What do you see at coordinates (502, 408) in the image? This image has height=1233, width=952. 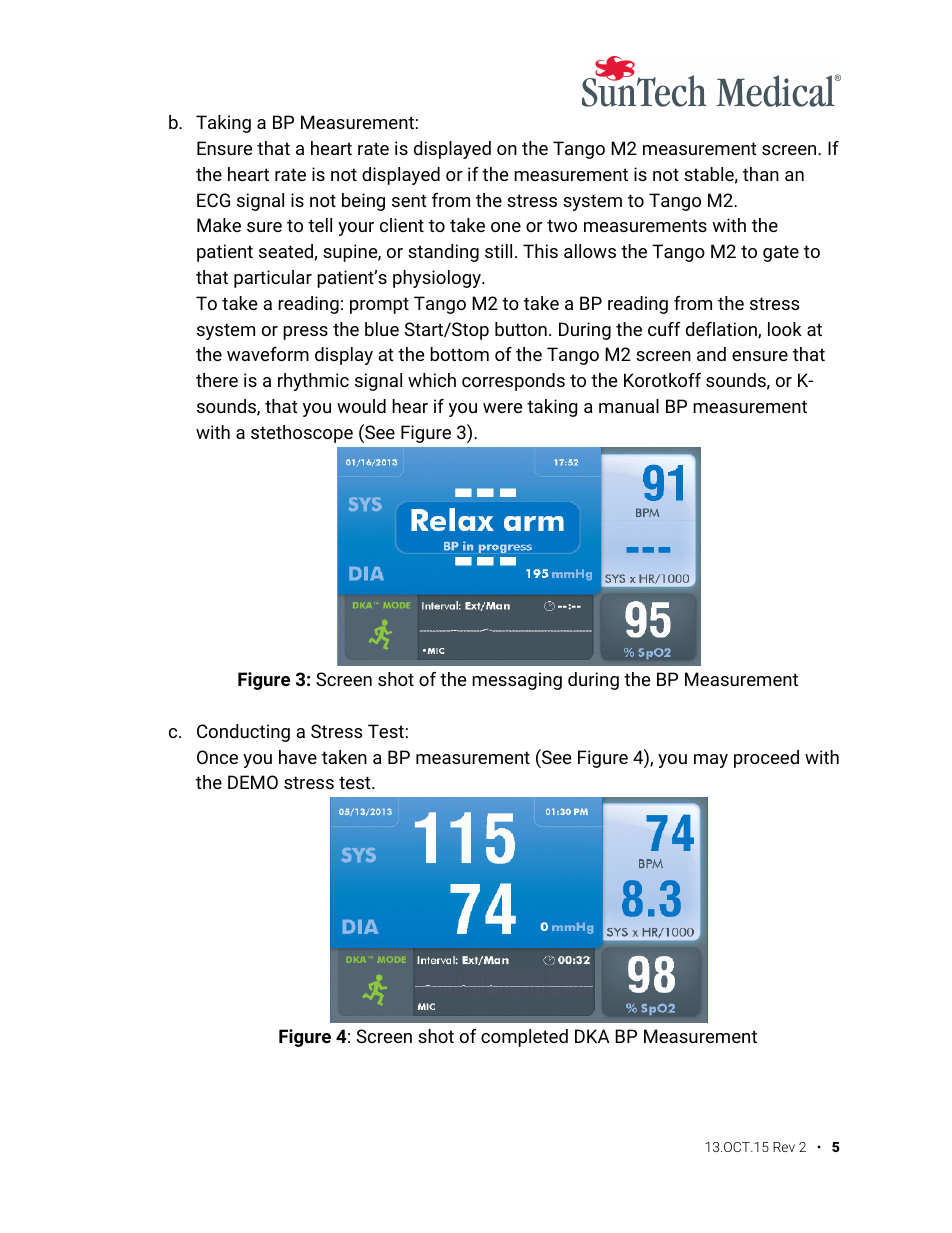 I see `were` at bounding box center [502, 408].
